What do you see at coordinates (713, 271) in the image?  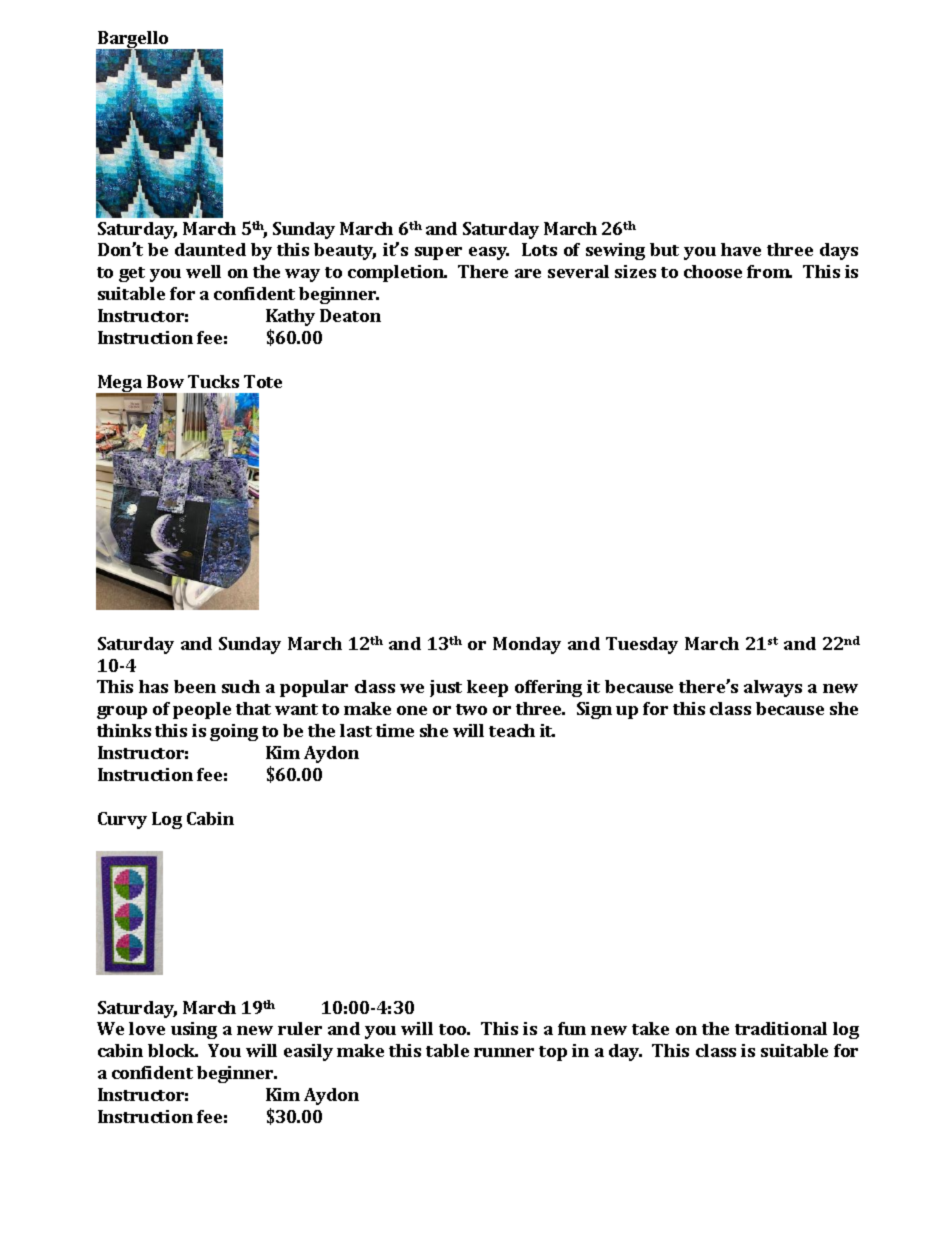 I see `choose` at bounding box center [713, 271].
